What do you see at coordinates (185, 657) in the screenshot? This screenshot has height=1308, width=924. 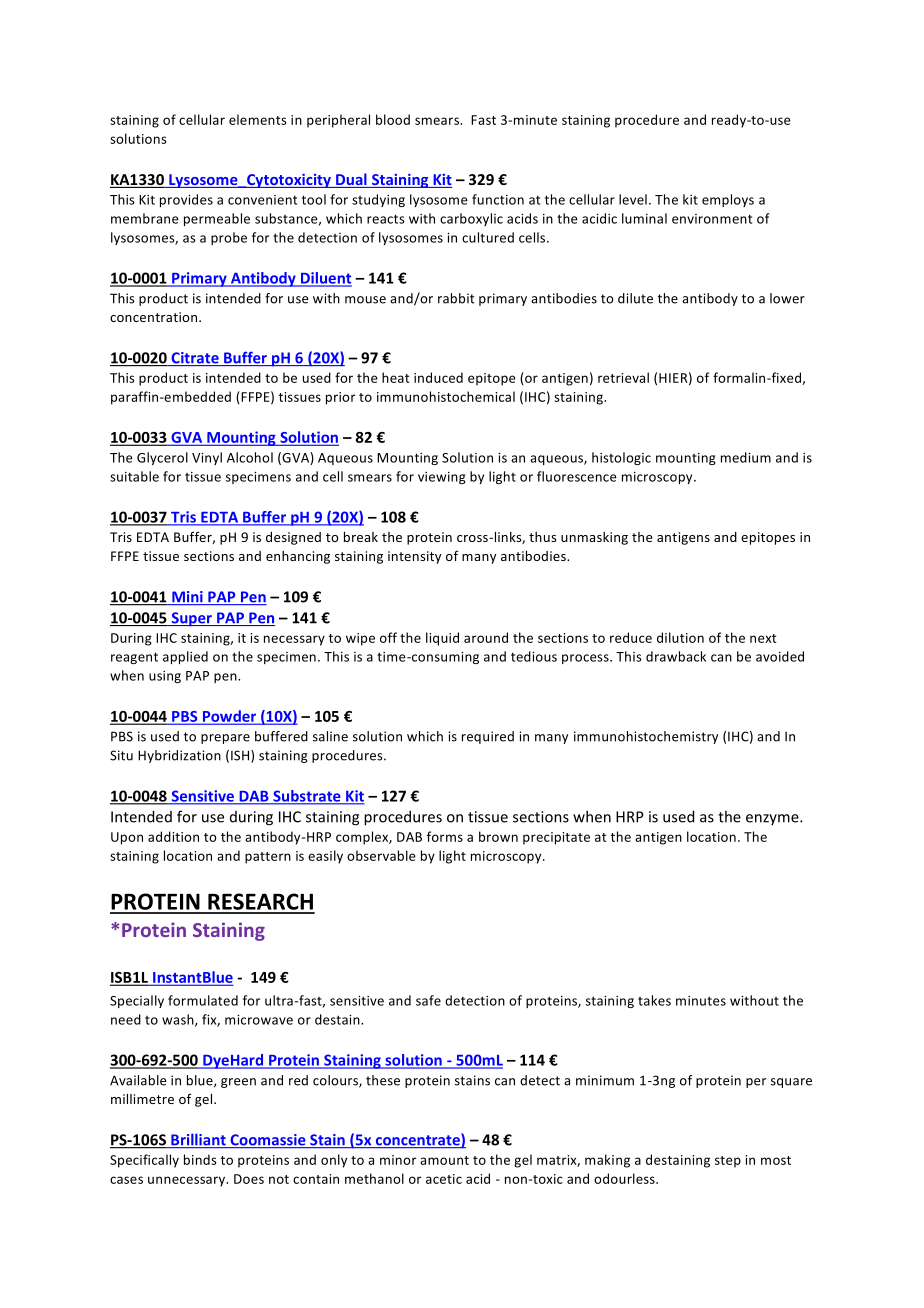 I see `applied` at bounding box center [185, 657].
